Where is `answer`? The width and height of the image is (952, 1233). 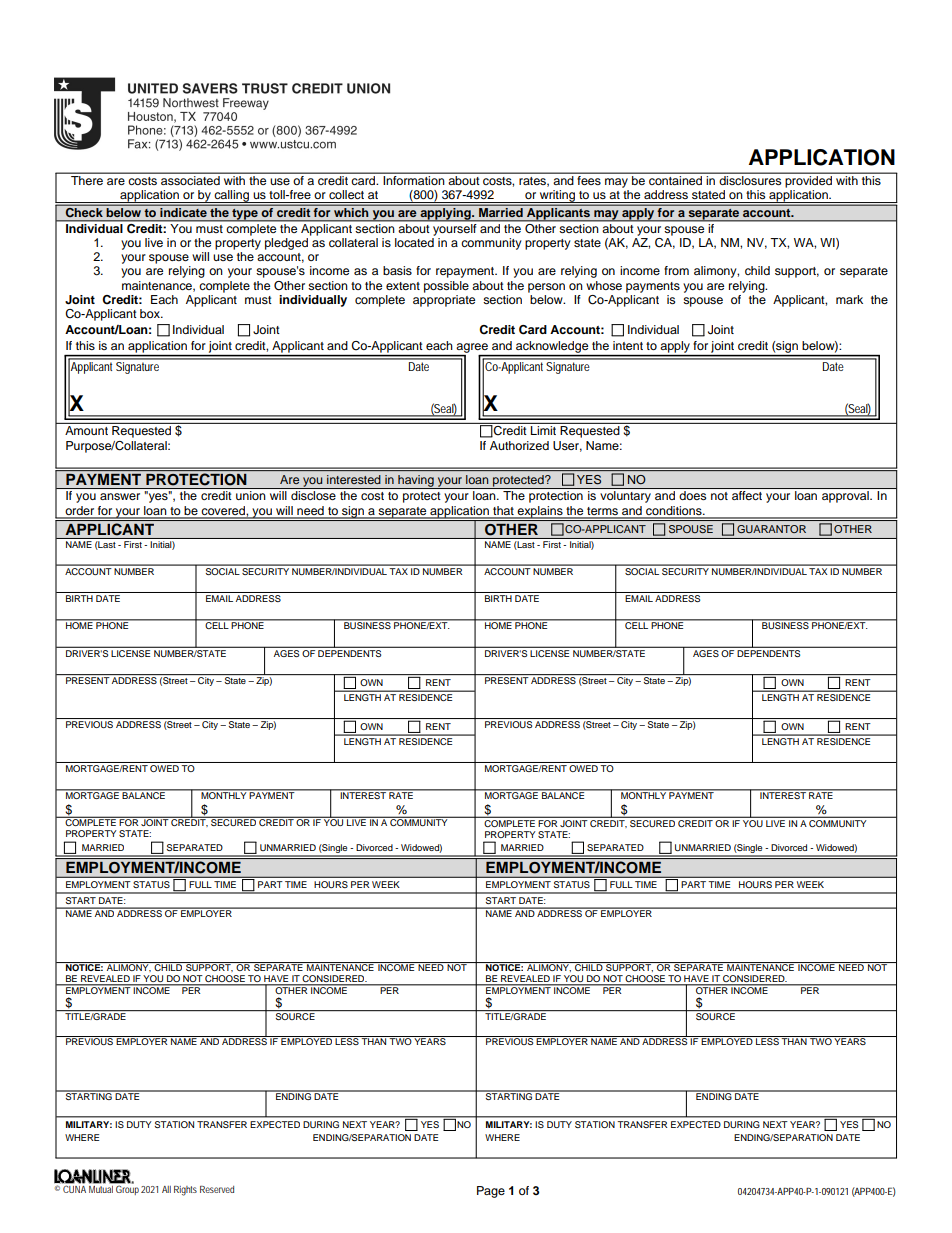
answer is located at coordinates (120, 496).
